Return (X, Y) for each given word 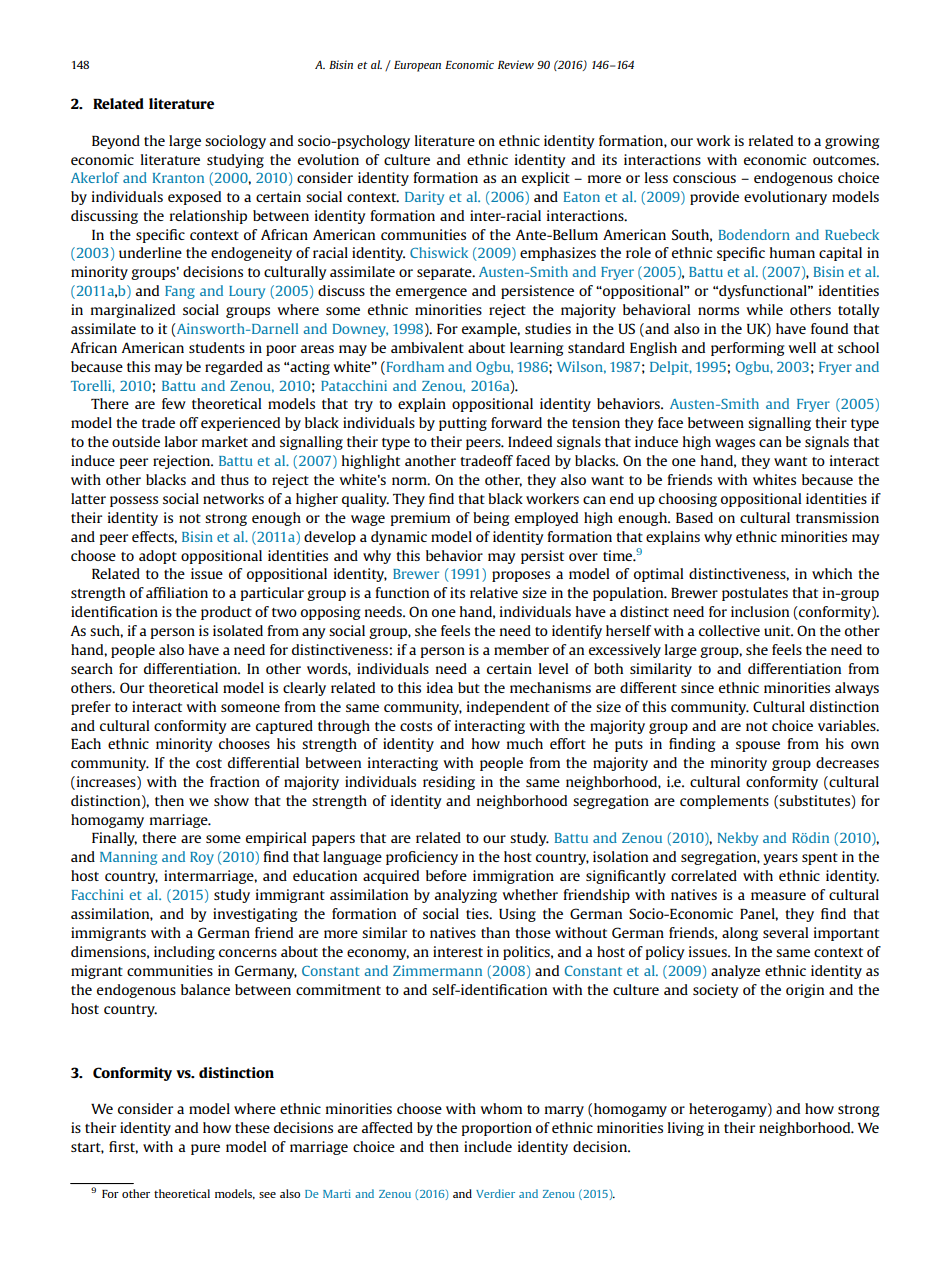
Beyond (116, 142)
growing (852, 142)
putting (463, 424)
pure (205, 1149)
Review (516, 64)
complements (724, 802)
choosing (688, 500)
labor (181, 441)
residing (449, 783)
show (231, 800)
